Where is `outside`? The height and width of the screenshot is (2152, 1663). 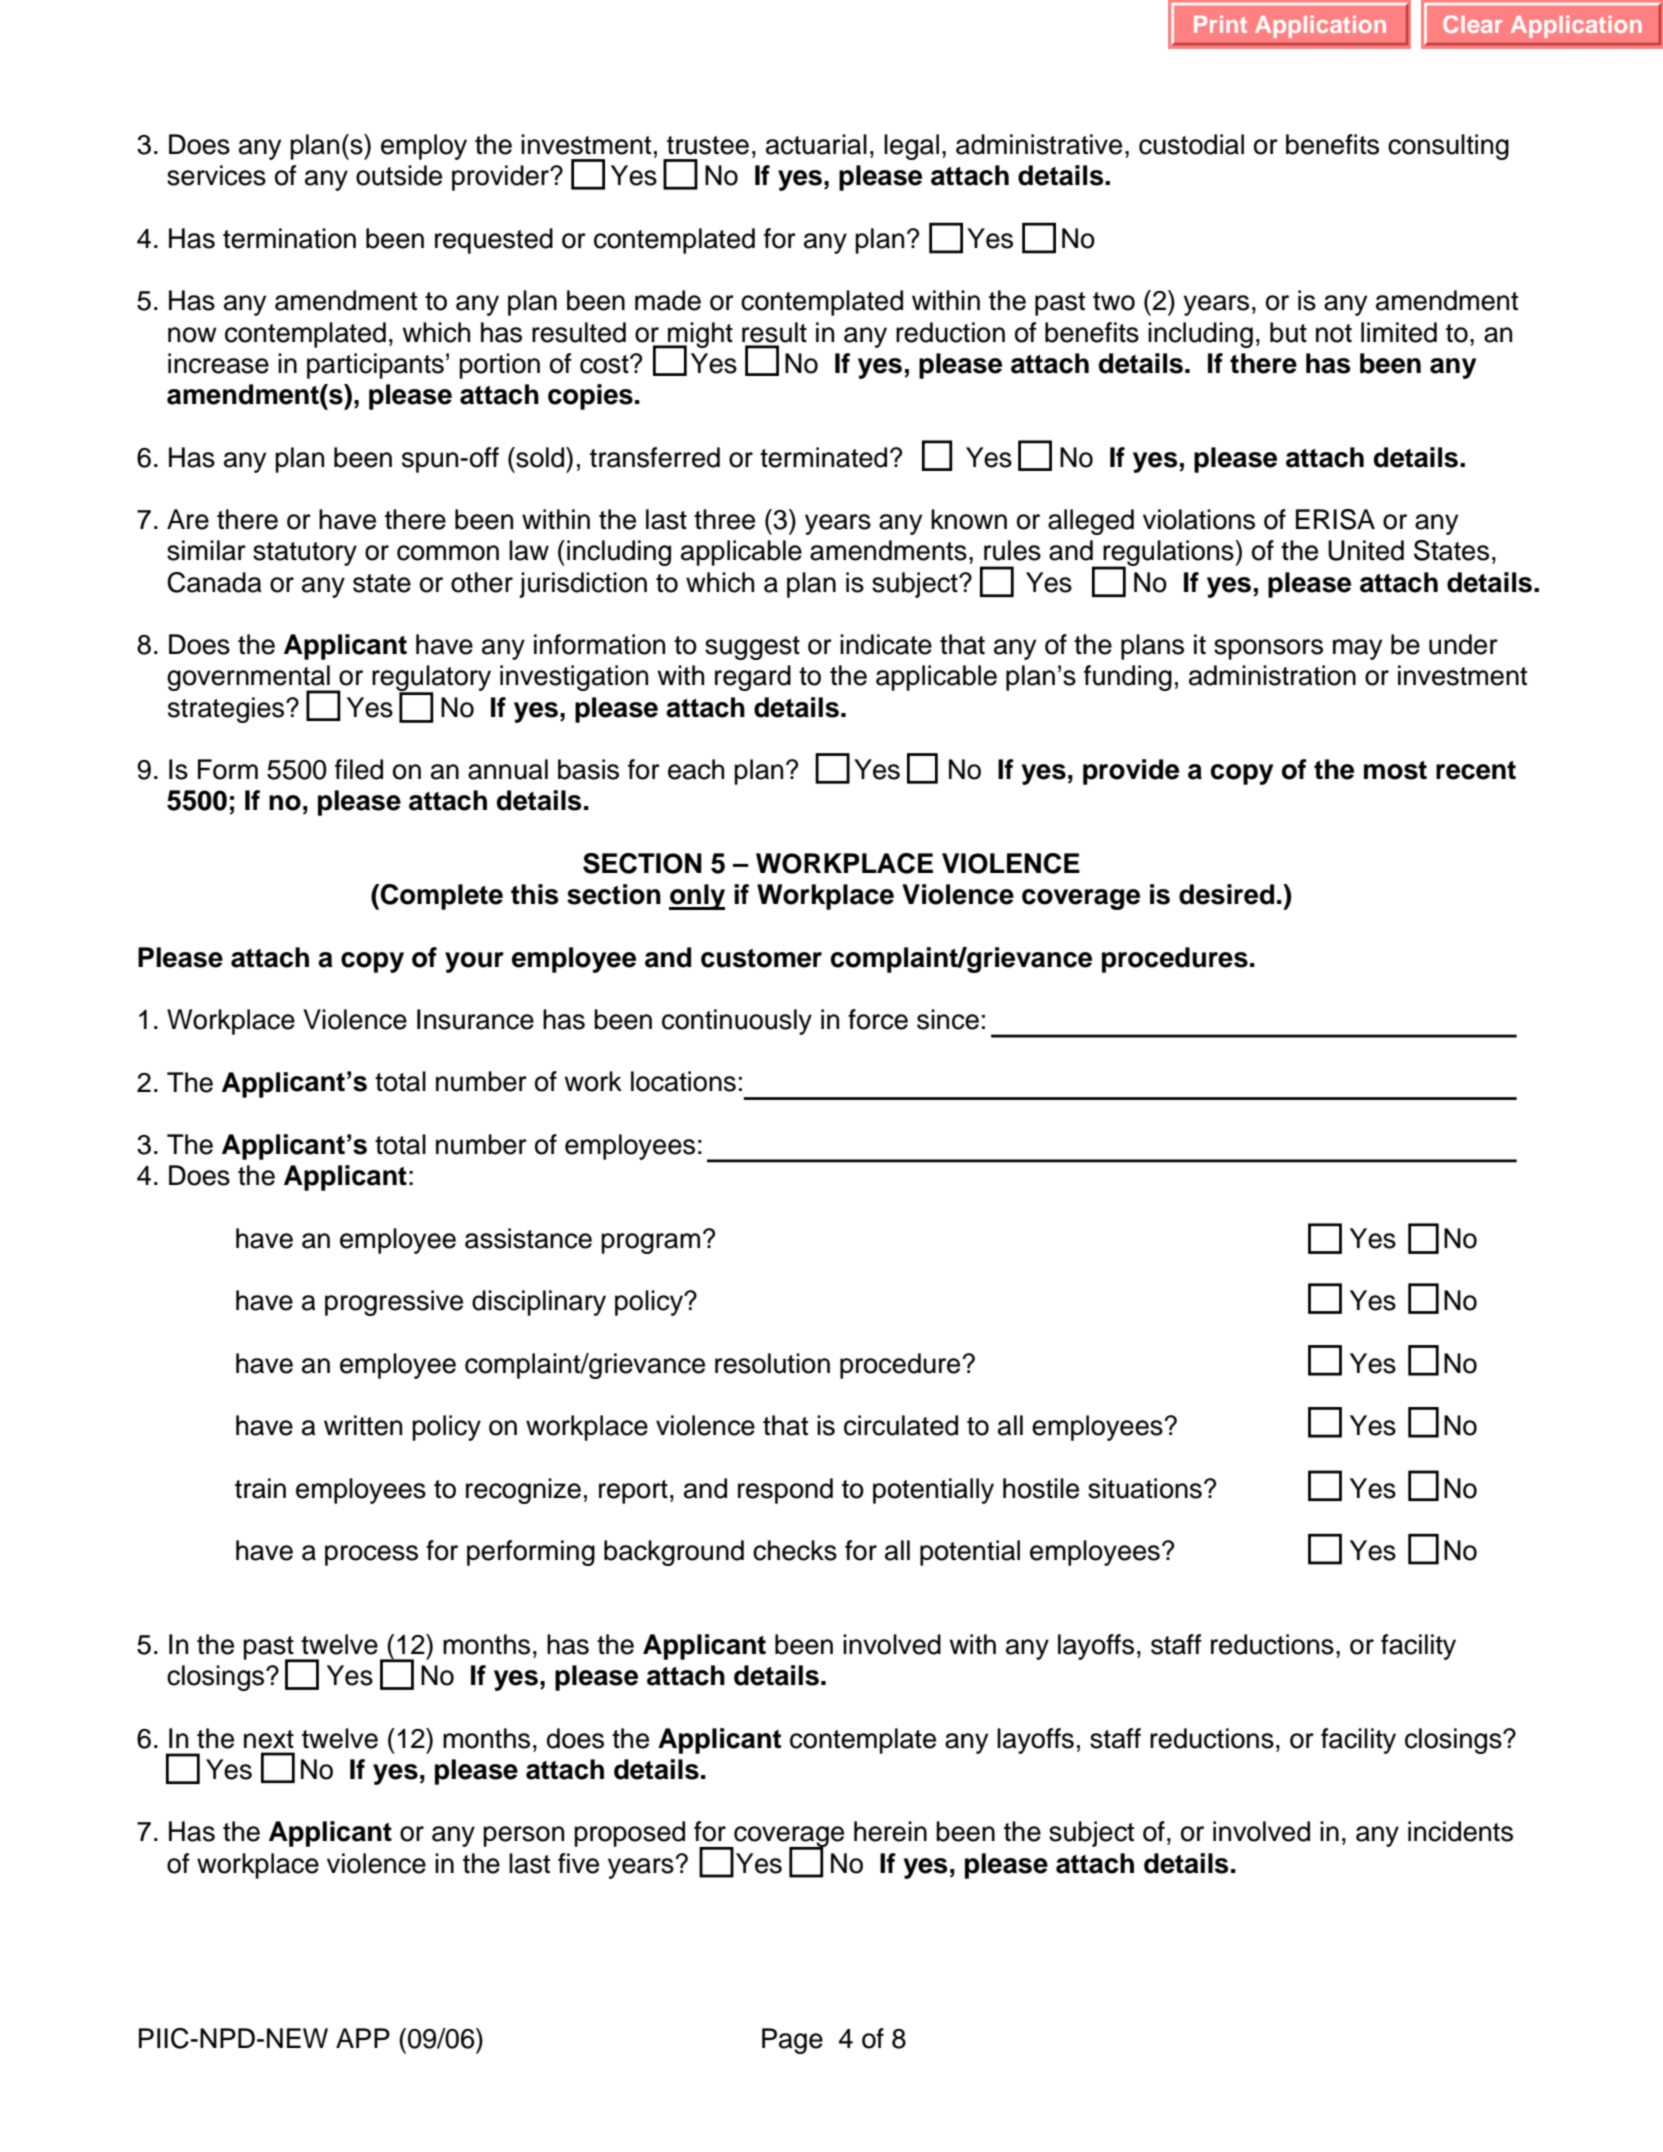 outside is located at coordinates (399, 175).
